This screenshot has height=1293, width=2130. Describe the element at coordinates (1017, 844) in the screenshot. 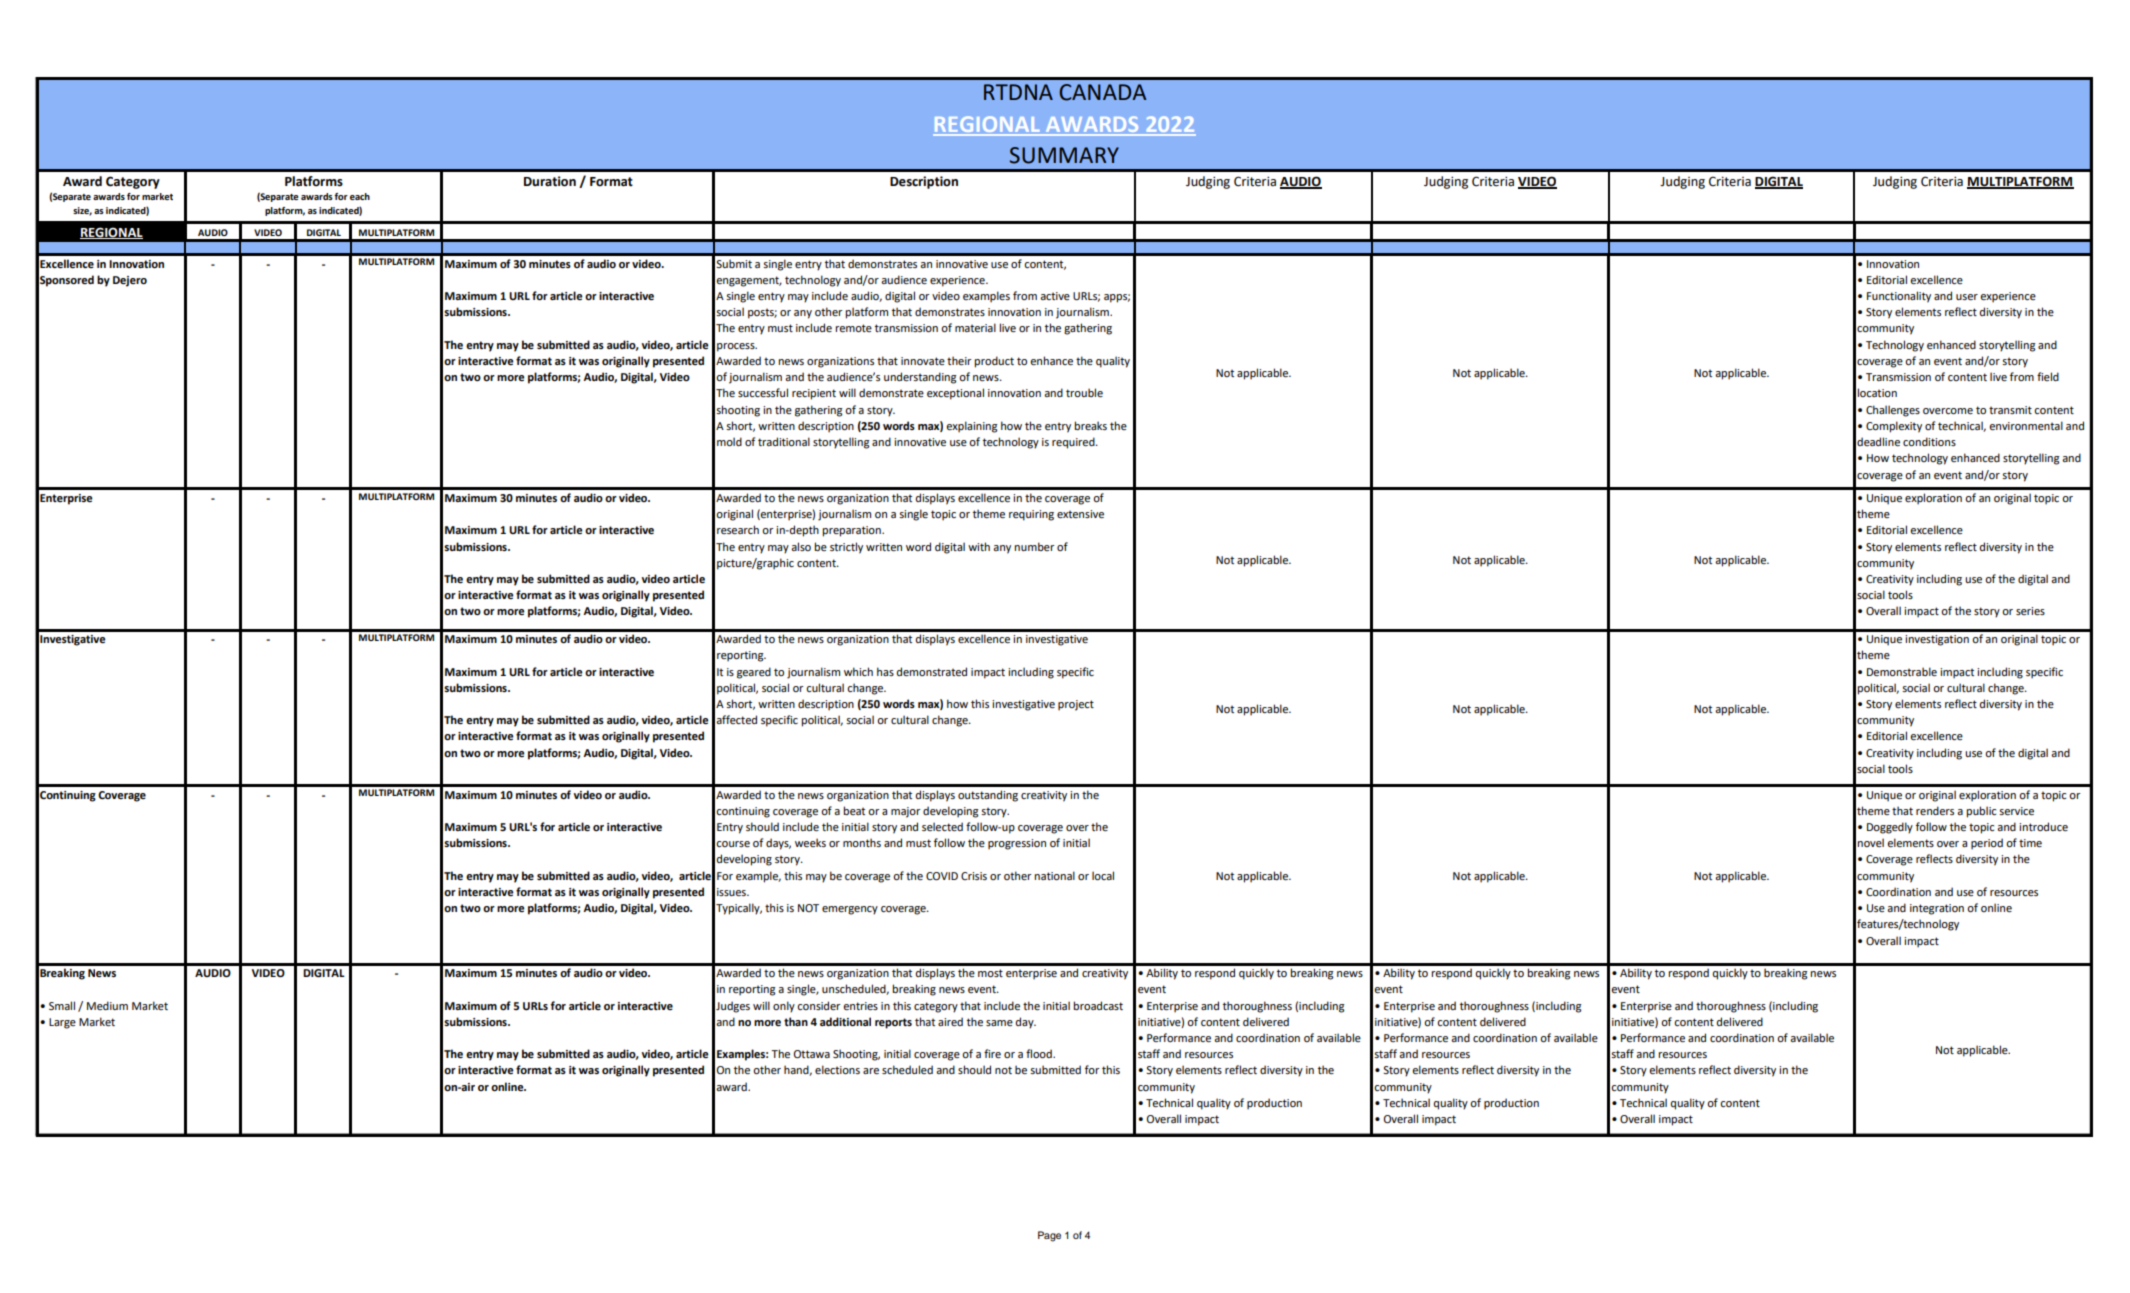

I see `progression` at that location.
